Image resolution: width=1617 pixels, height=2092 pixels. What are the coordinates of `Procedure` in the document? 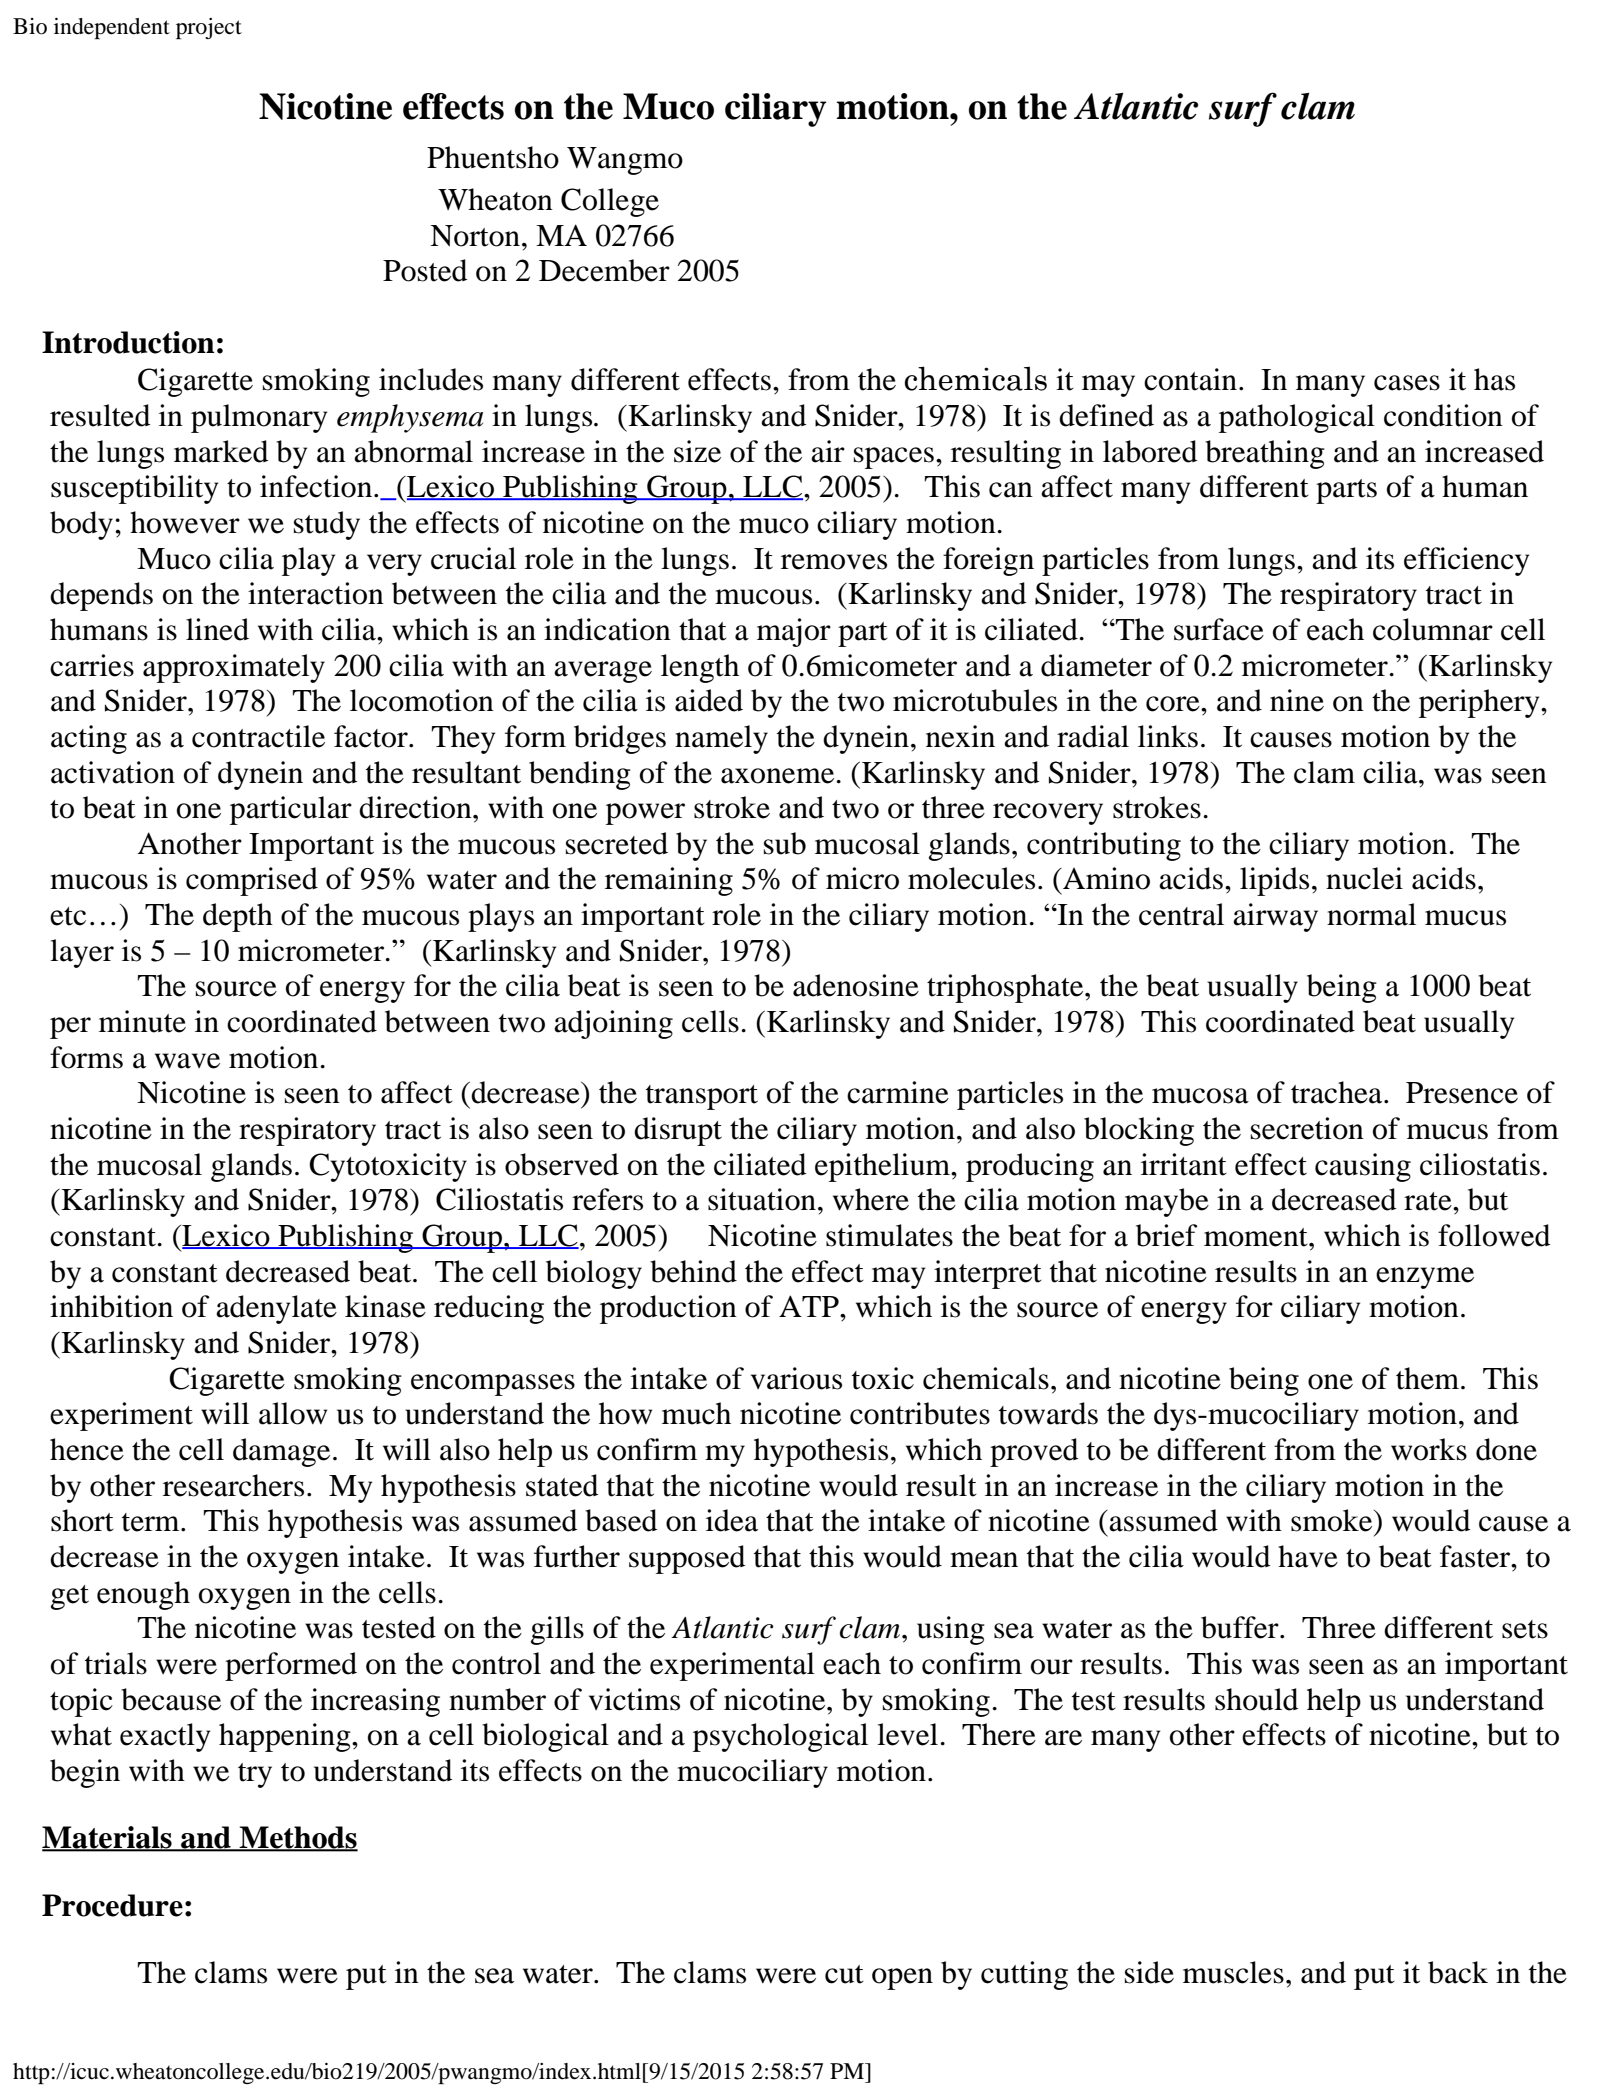 It's located at (112, 1905).
